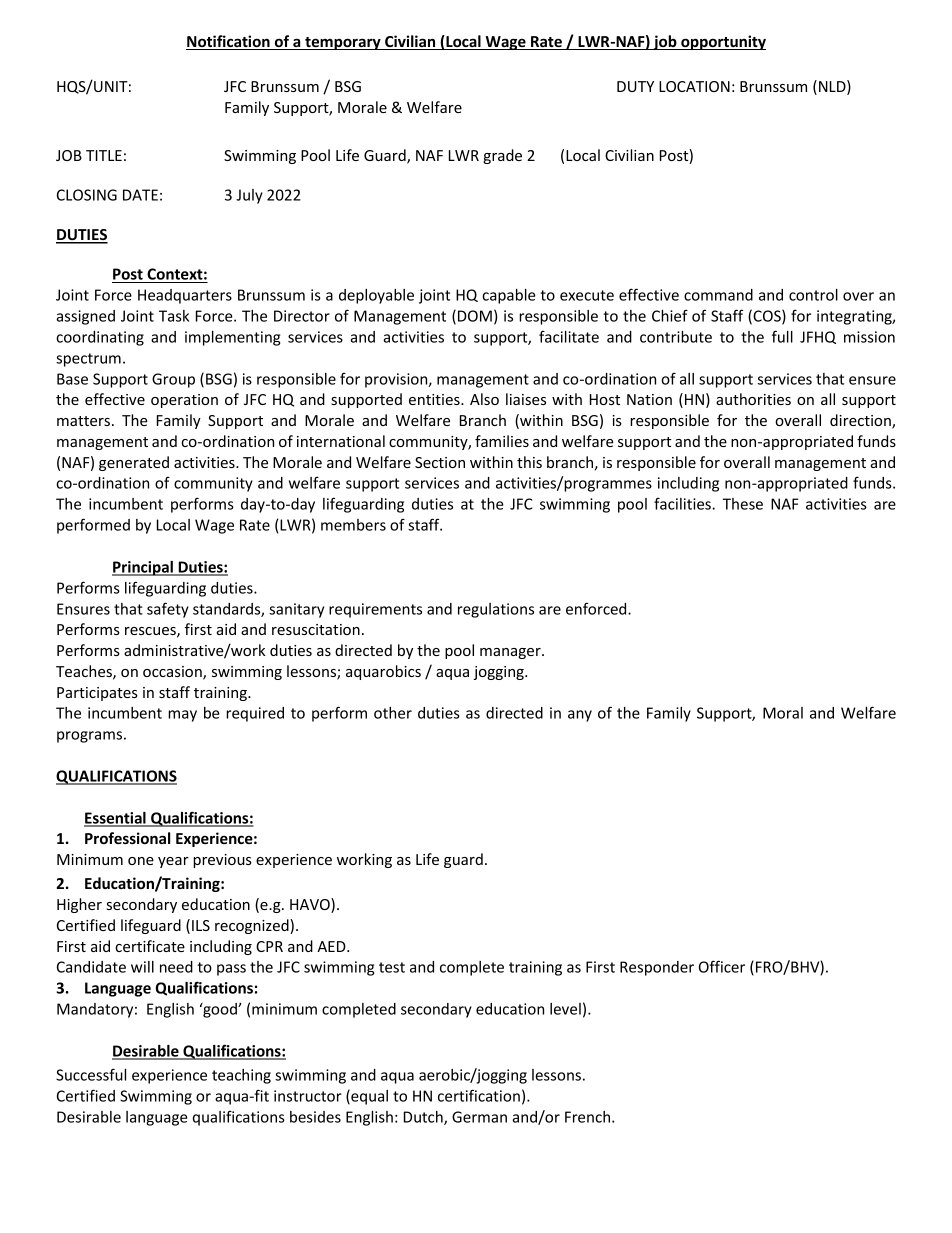 This document has height=1233, width=952. Describe the element at coordinates (241, 1076) in the document. I see `teaching` at that location.
